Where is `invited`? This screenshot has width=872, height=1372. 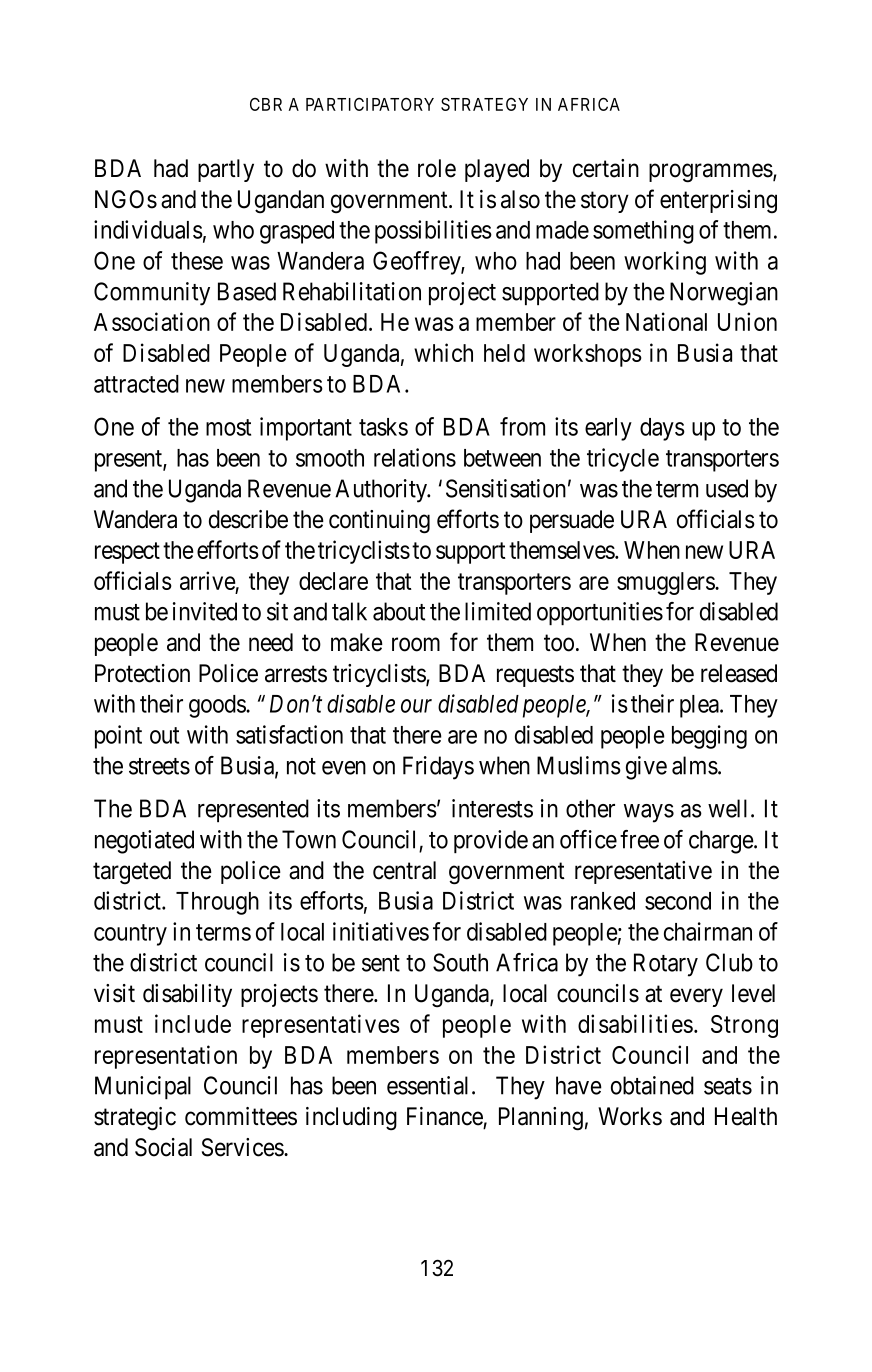 invited is located at coordinates (205, 611).
